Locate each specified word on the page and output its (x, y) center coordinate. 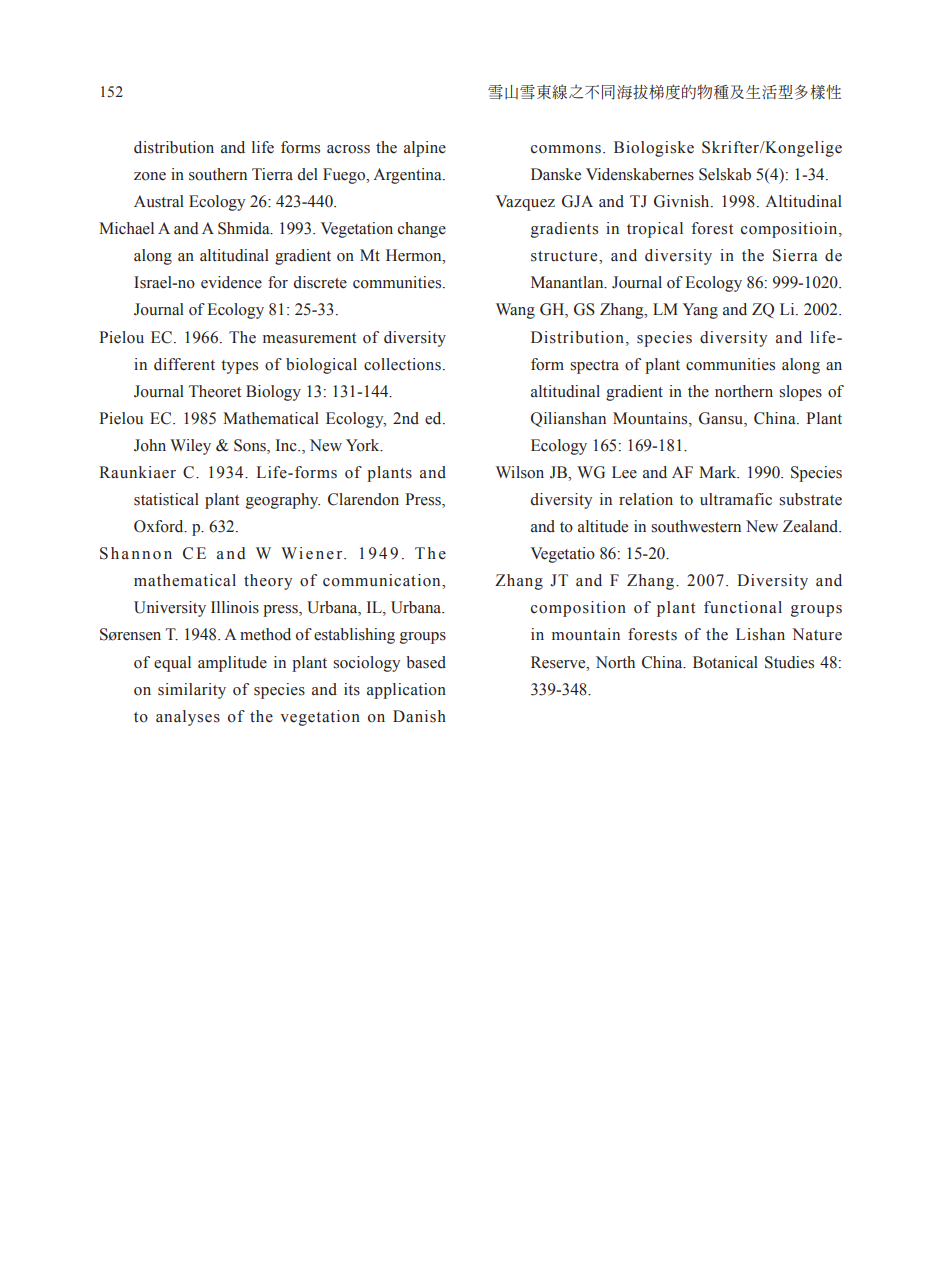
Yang (700, 311)
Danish (419, 716)
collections (402, 364)
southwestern (696, 526)
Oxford (160, 526)
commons (566, 149)
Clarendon (363, 499)
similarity (192, 691)
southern (218, 174)
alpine (425, 149)
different (184, 364)
